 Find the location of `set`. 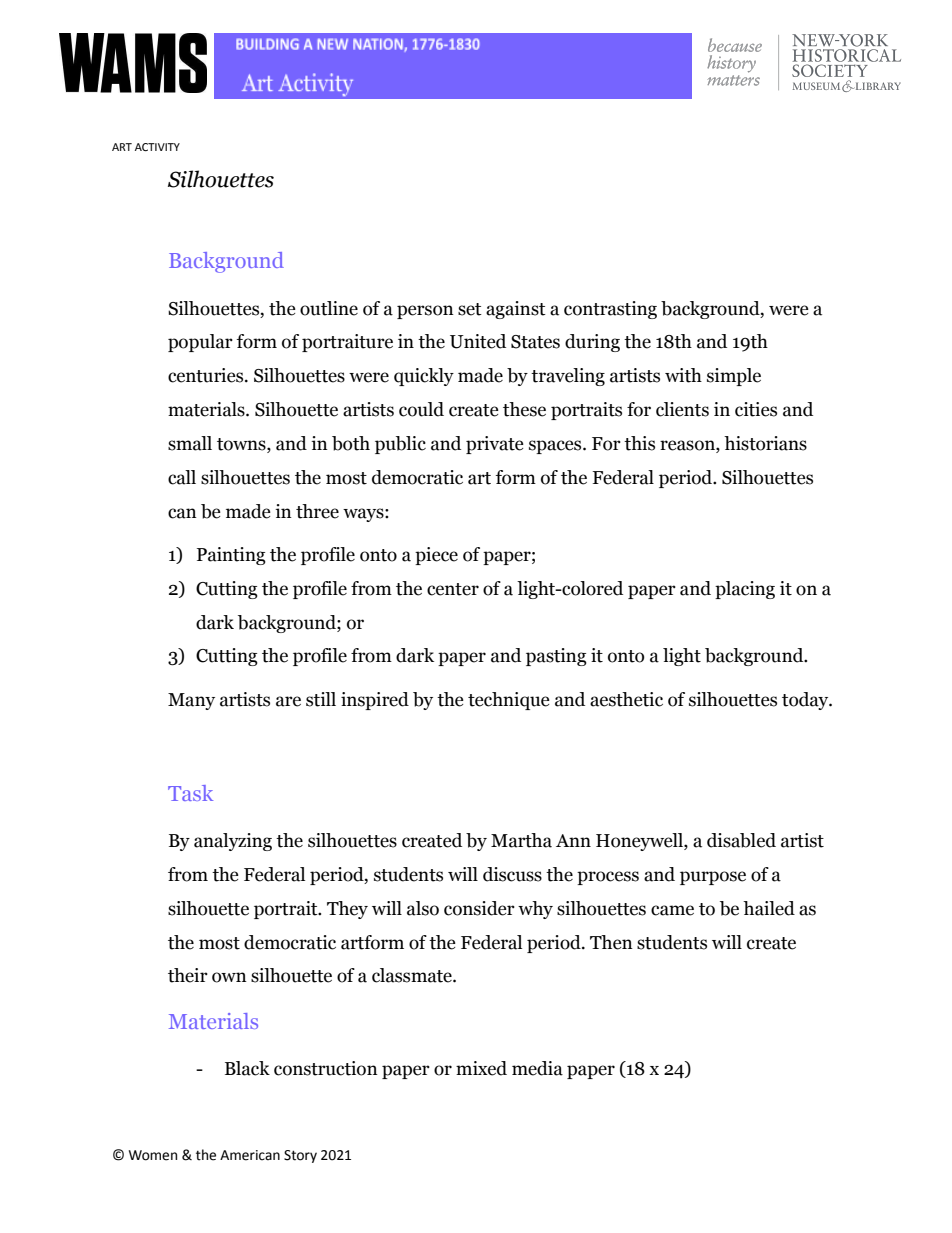

set is located at coordinates (470, 309).
